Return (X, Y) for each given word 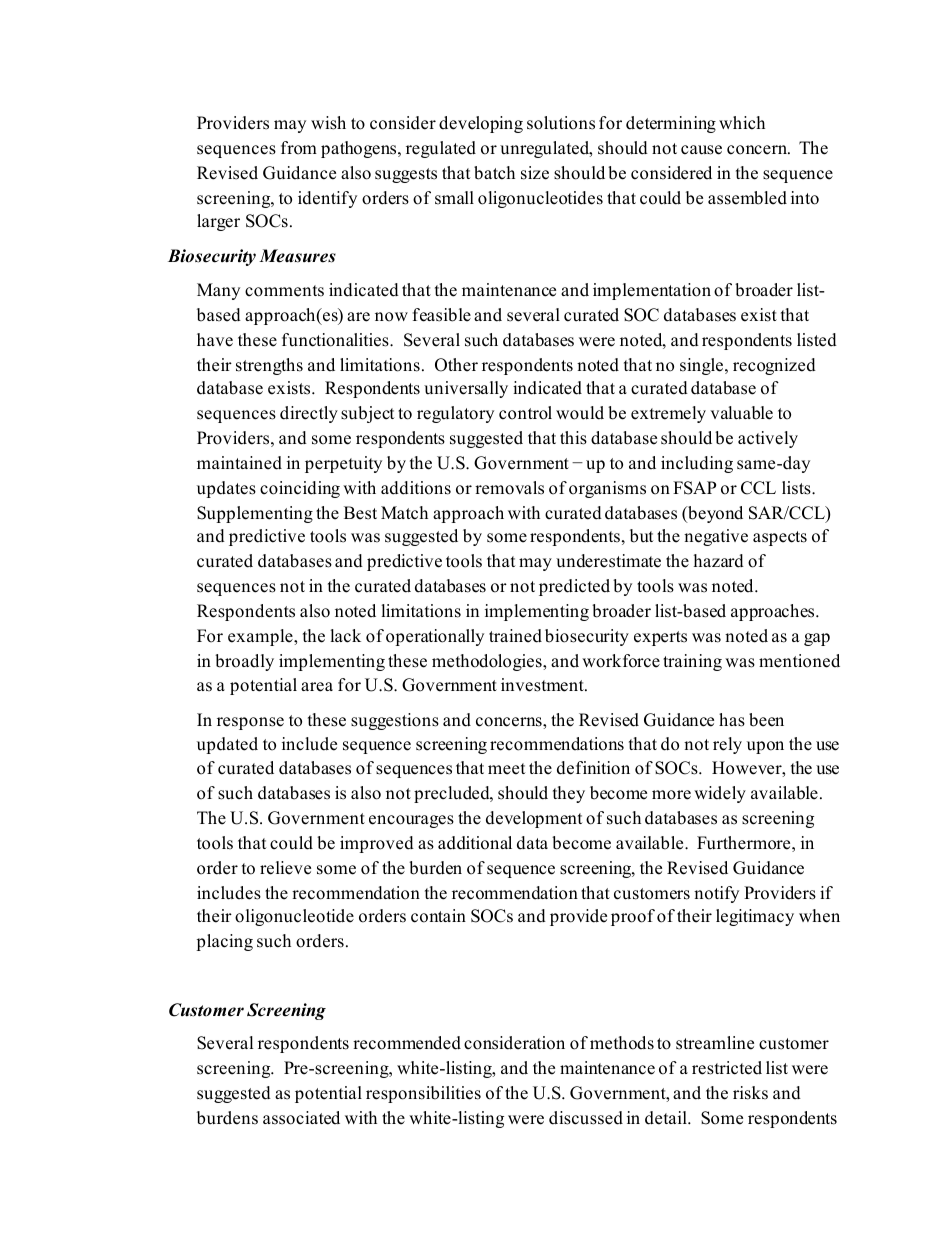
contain (438, 916)
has (732, 720)
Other (456, 365)
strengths (269, 366)
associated (301, 1118)
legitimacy (755, 917)
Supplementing (255, 514)
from (299, 148)
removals (509, 488)
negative (716, 537)
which (742, 123)
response (250, 723)
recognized (774, 366)
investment (543, 685)
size (535, 173)
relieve (285, 868)
